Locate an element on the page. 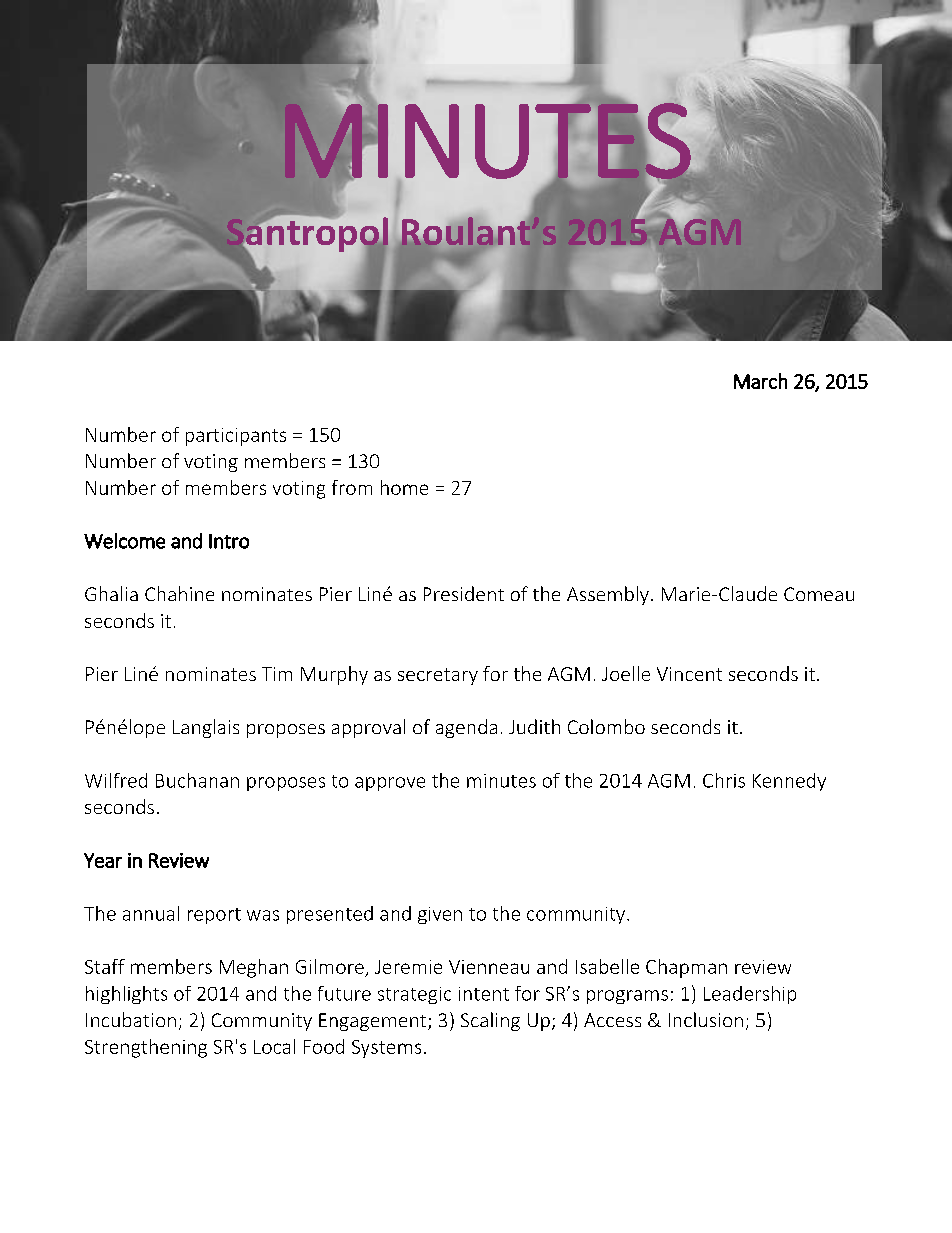 The width and height of the image is (952, 1233). Vincent is located at coordinates (689, 674).
